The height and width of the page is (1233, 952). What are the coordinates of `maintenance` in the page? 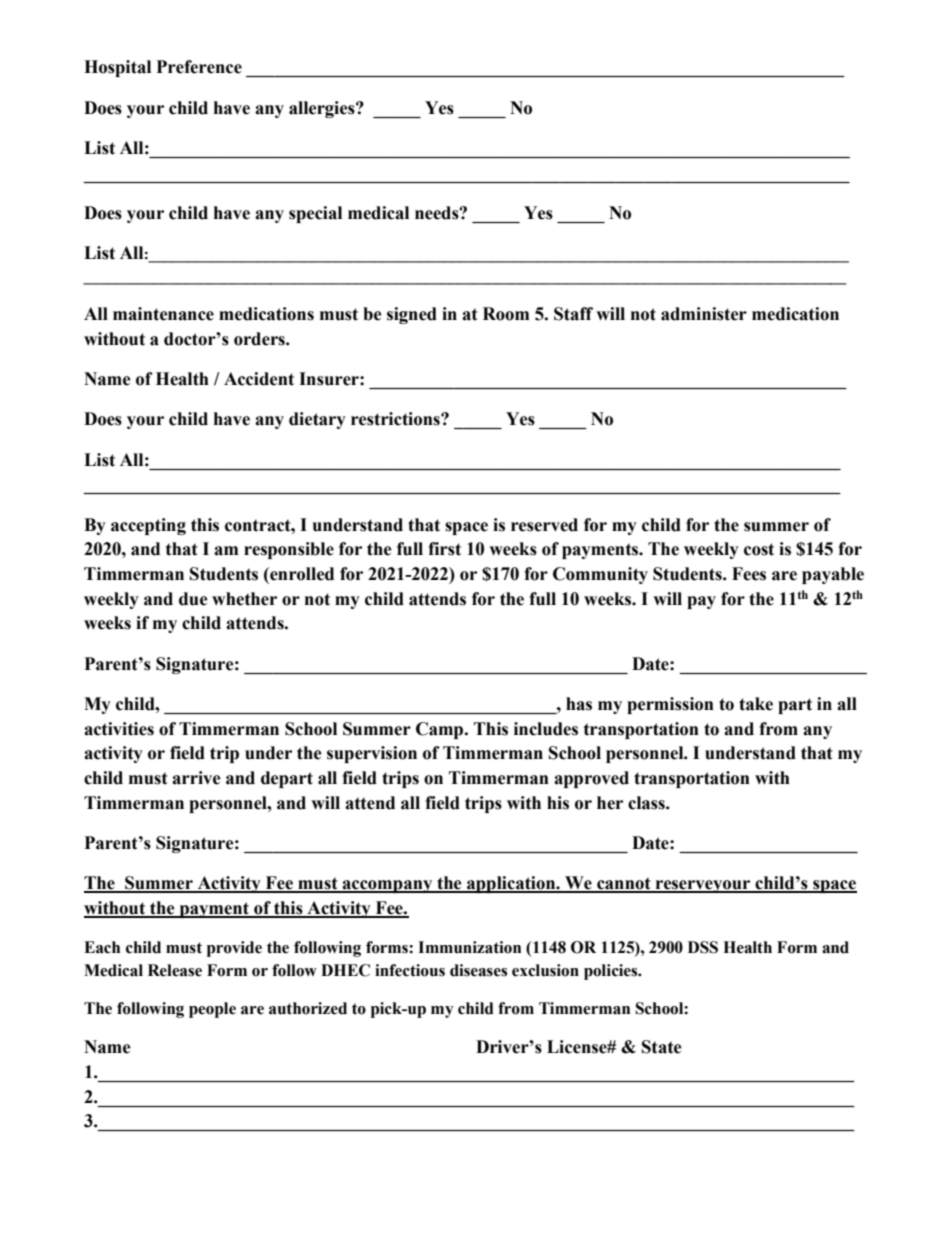 It's located at (163, 314).
